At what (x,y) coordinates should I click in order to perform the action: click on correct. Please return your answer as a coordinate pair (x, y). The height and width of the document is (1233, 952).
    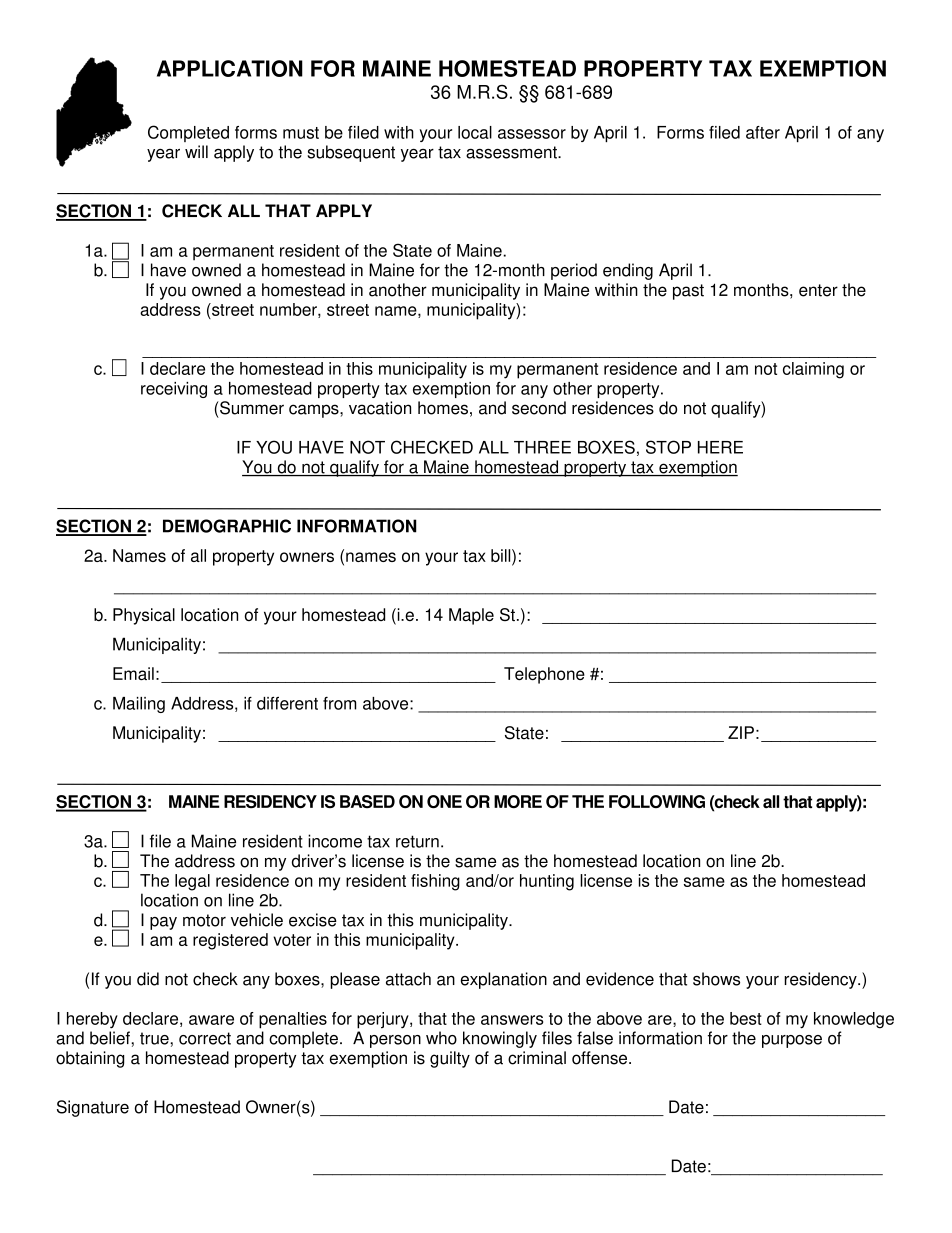
    Looking at the image, I should click on (205, 1038).
